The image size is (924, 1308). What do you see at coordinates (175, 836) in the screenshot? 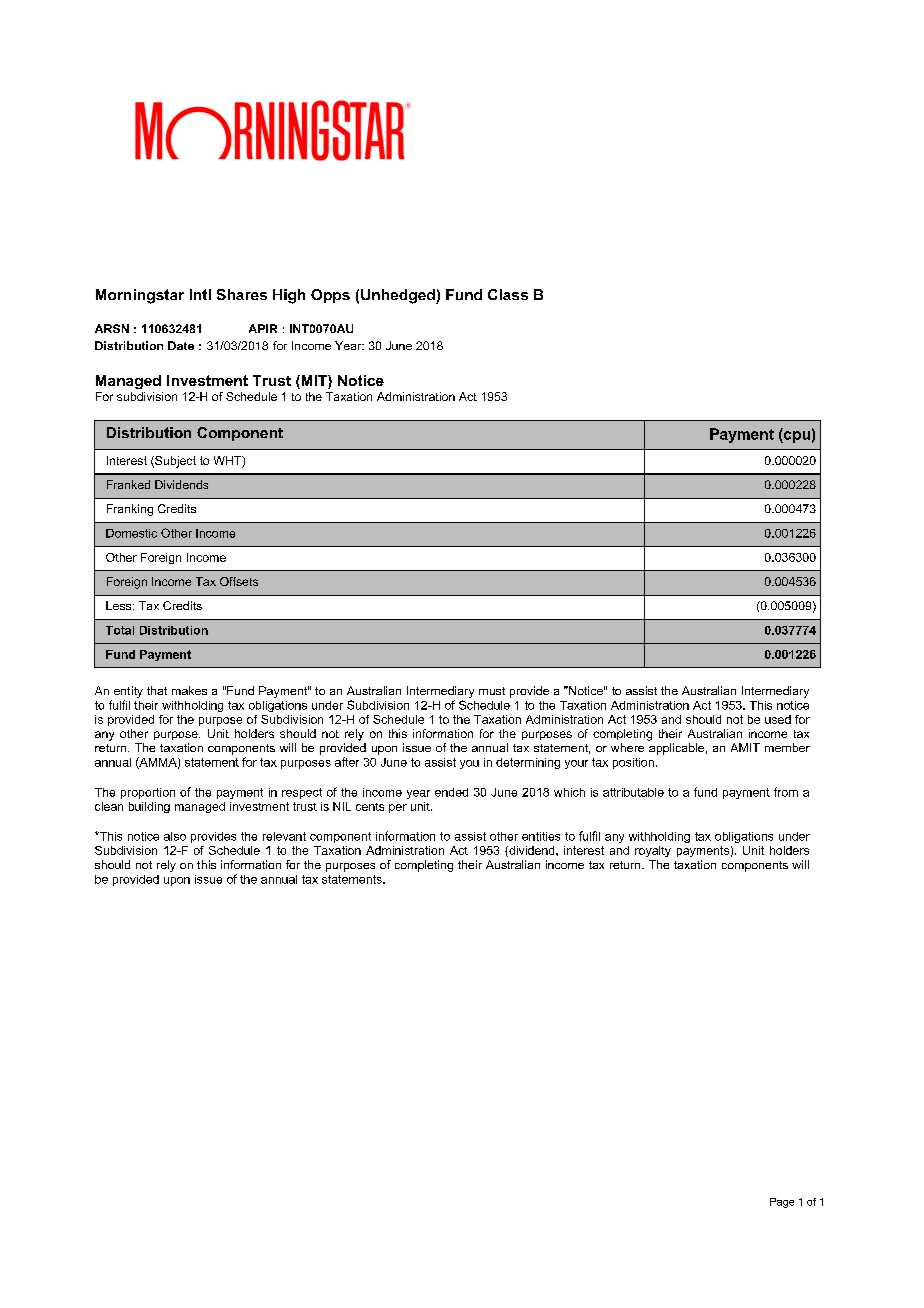
I see `also` at bounding box center [175, 836].
